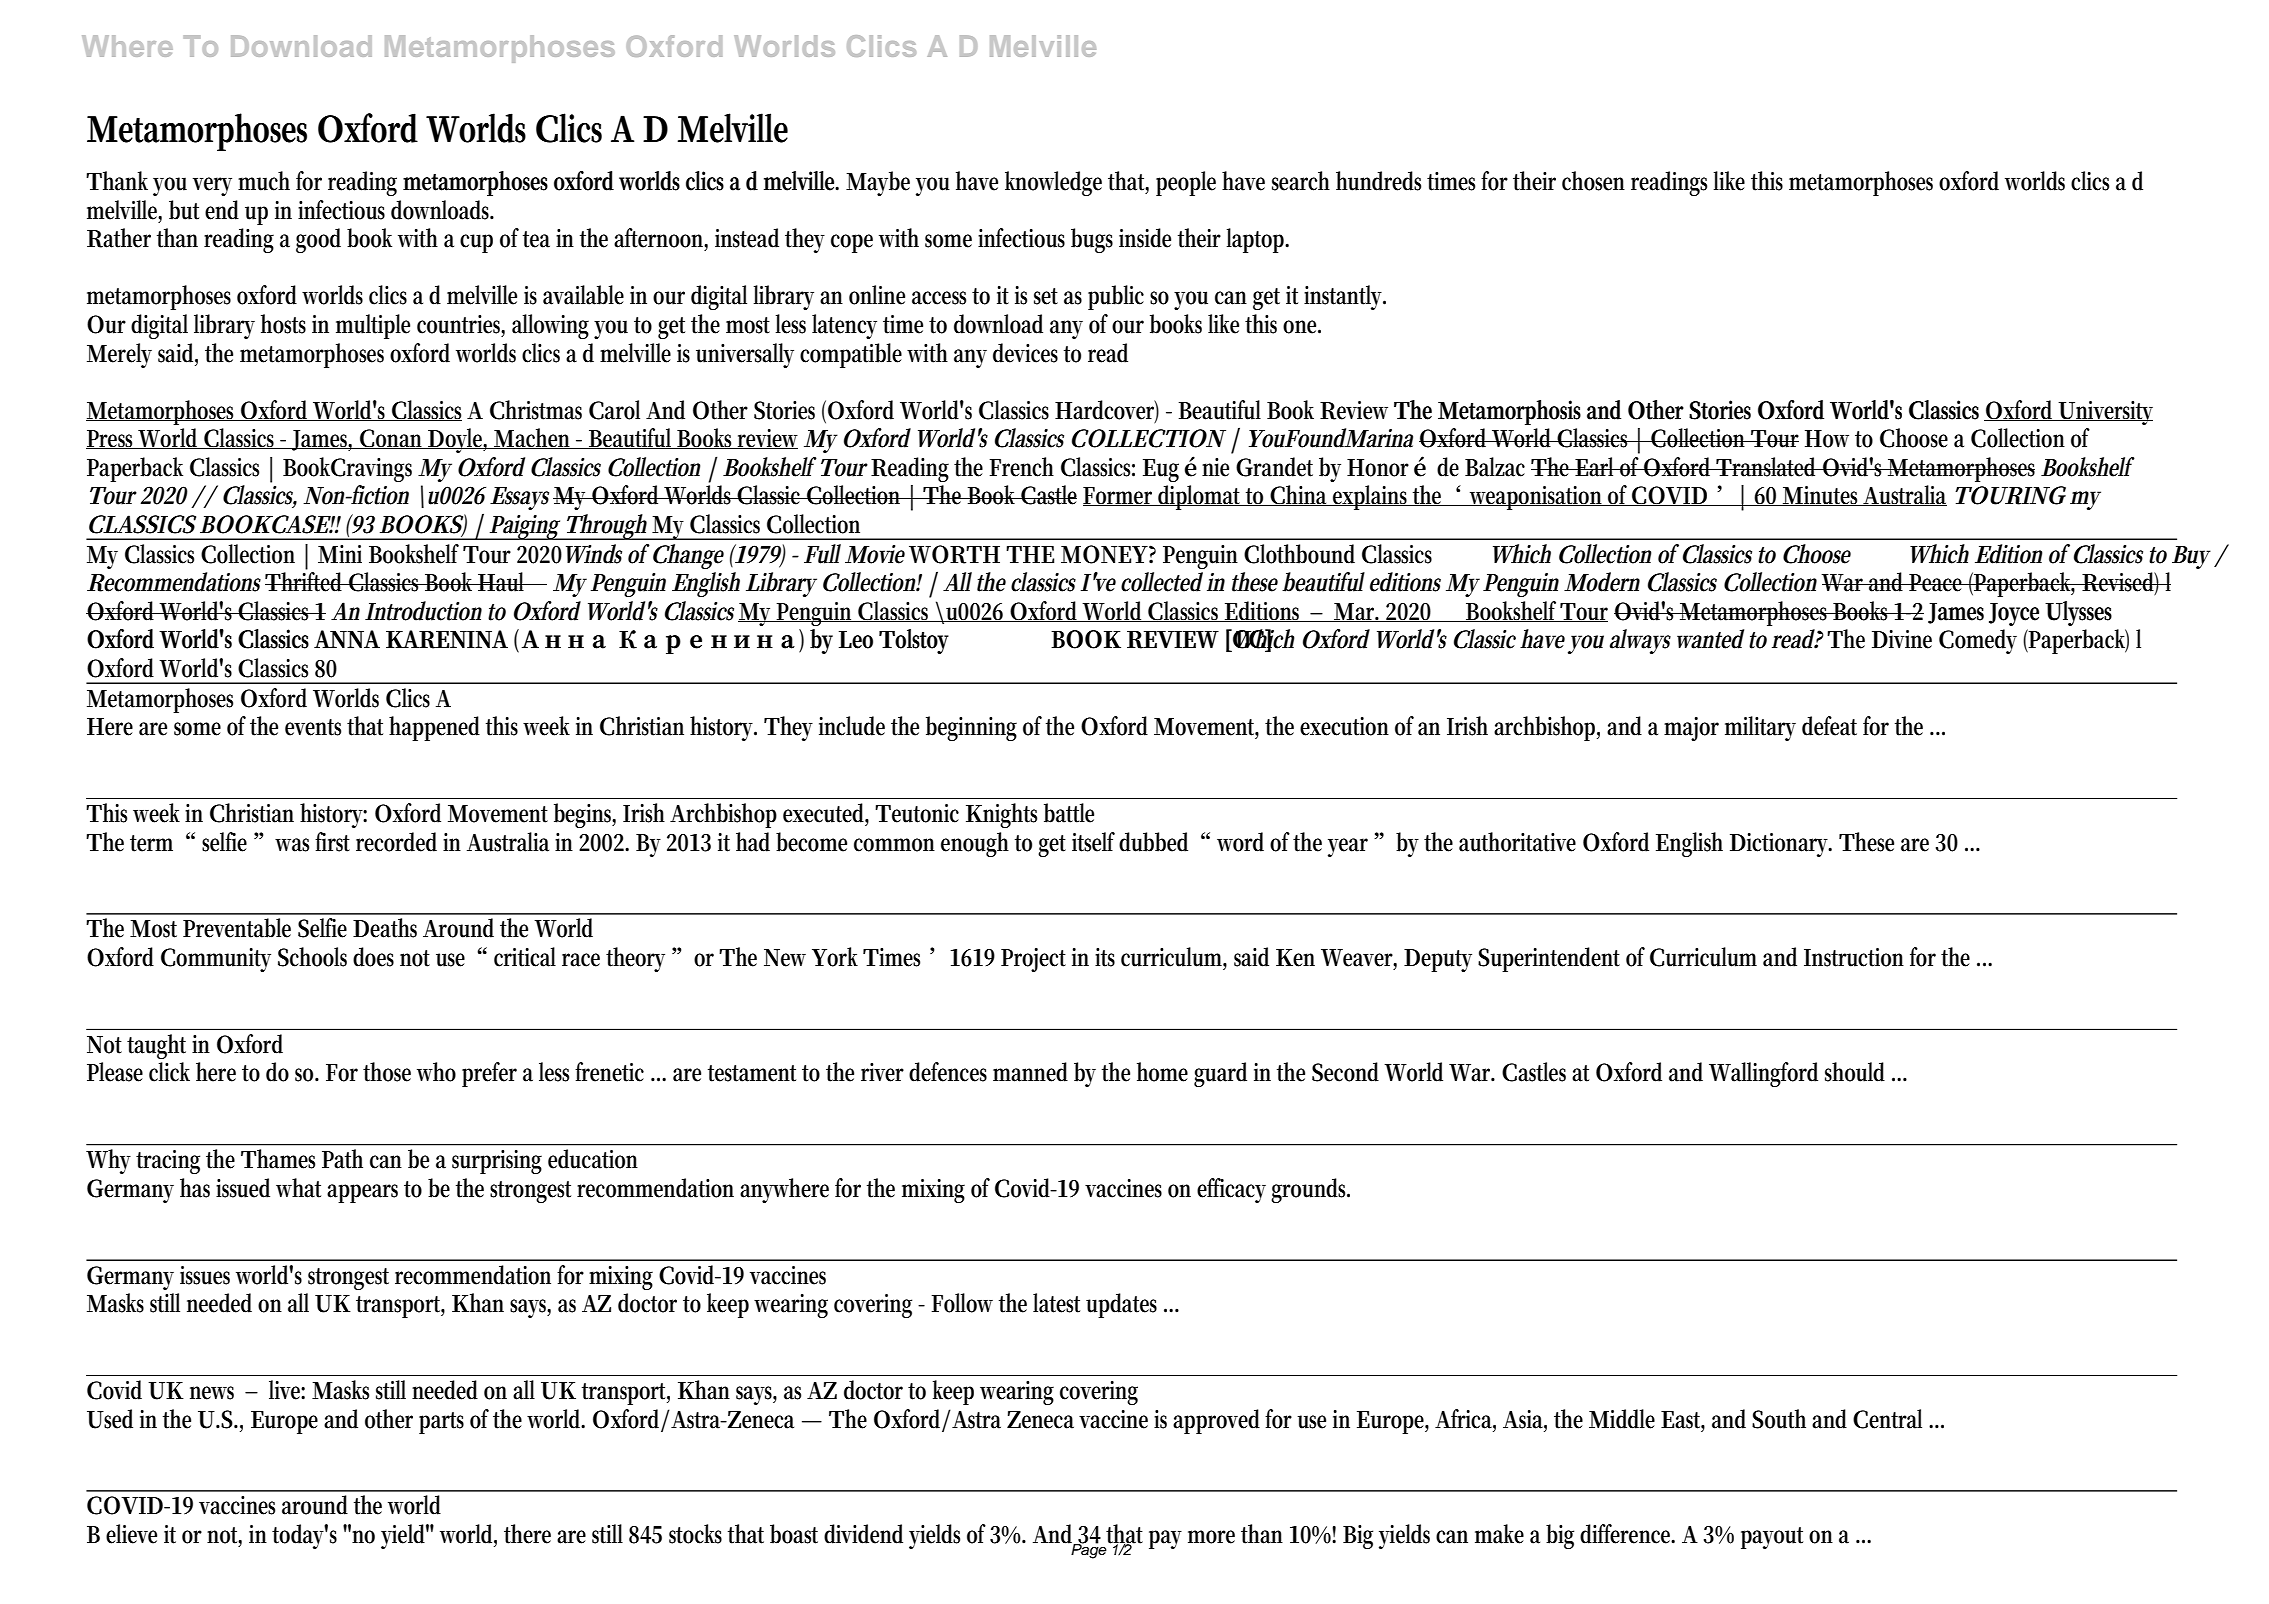 This image has width=2269, height=1604. I want to click on should, so click(1855, 1072).
